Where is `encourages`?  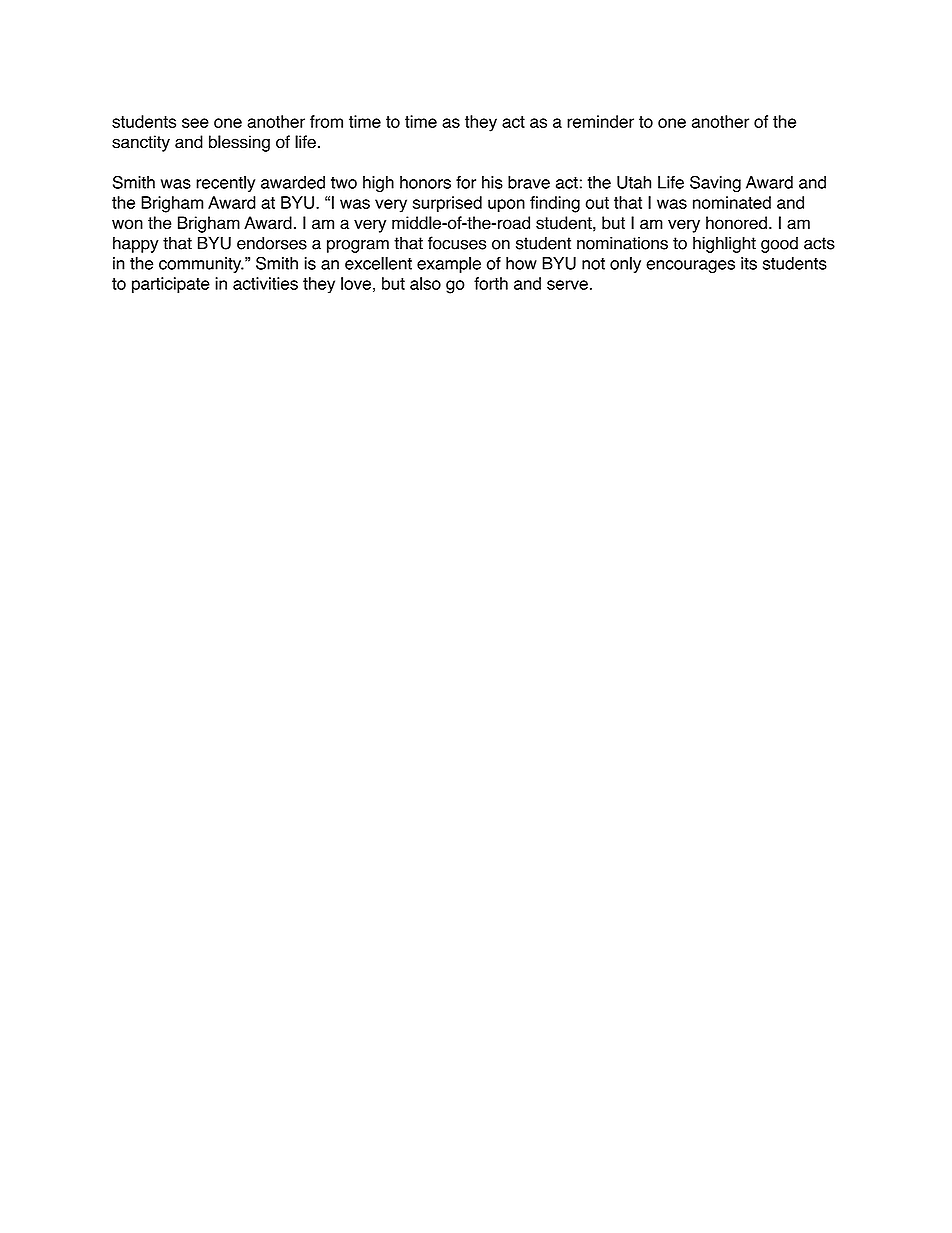
encourages is located at coordinates (690, 266).
